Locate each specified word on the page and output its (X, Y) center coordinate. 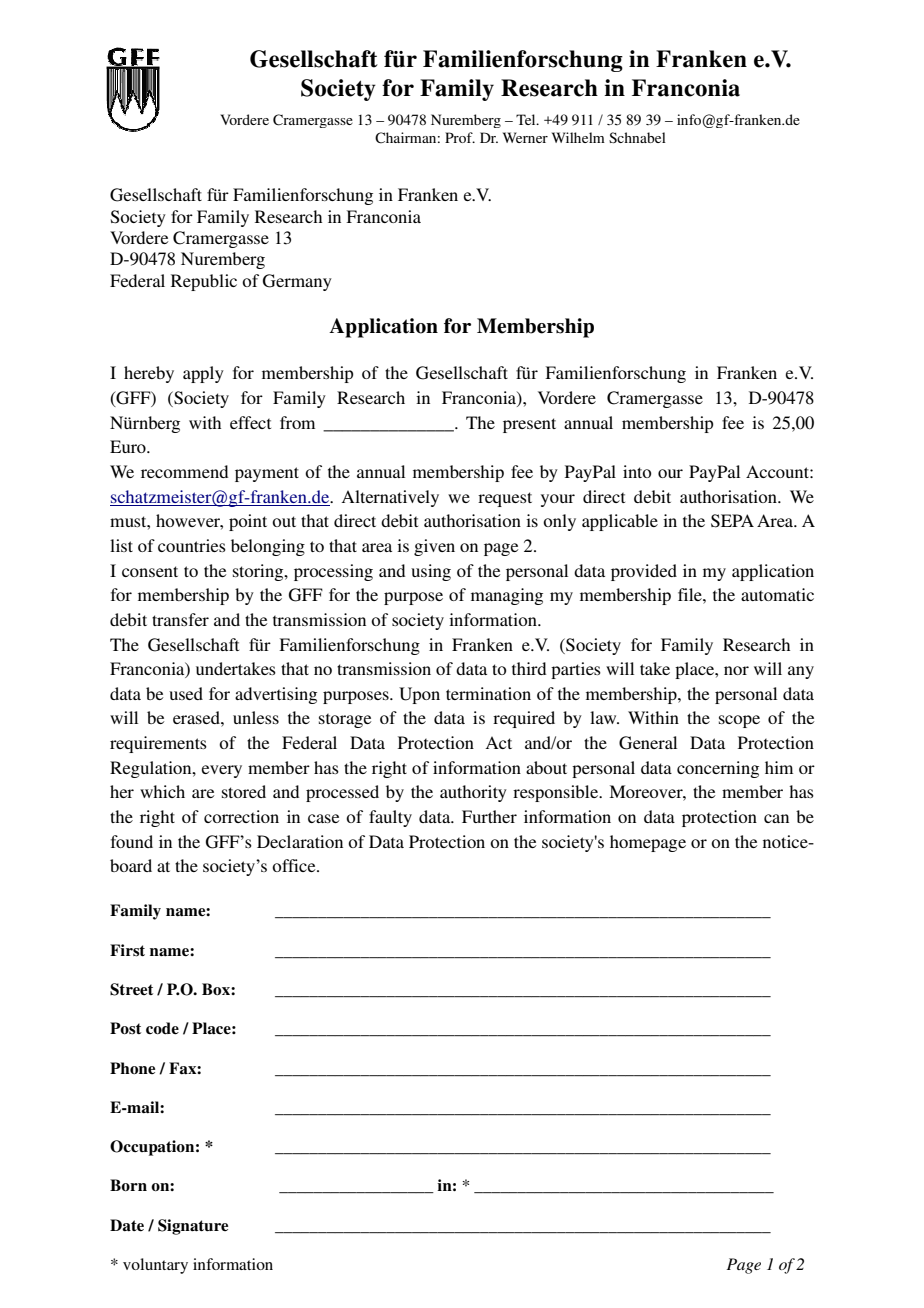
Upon (419, 695)
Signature (193, 1227)
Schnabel (637, 137)
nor (736, 670)
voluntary (155, 1266)
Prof (460, 137)
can (776, 818)
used (186, 693)
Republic (204, 282)
